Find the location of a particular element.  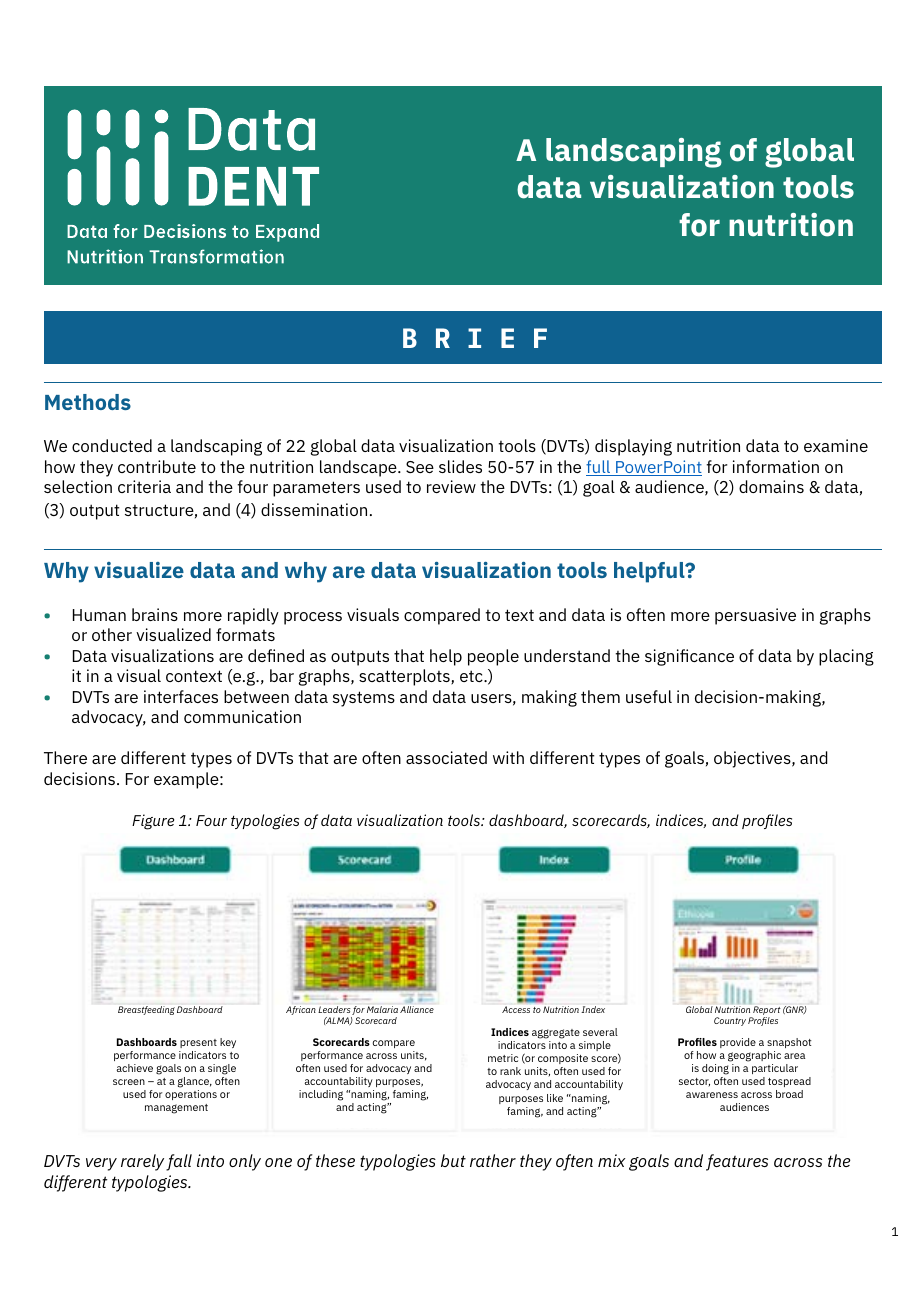

useful is located at coordinates (649, 696).
